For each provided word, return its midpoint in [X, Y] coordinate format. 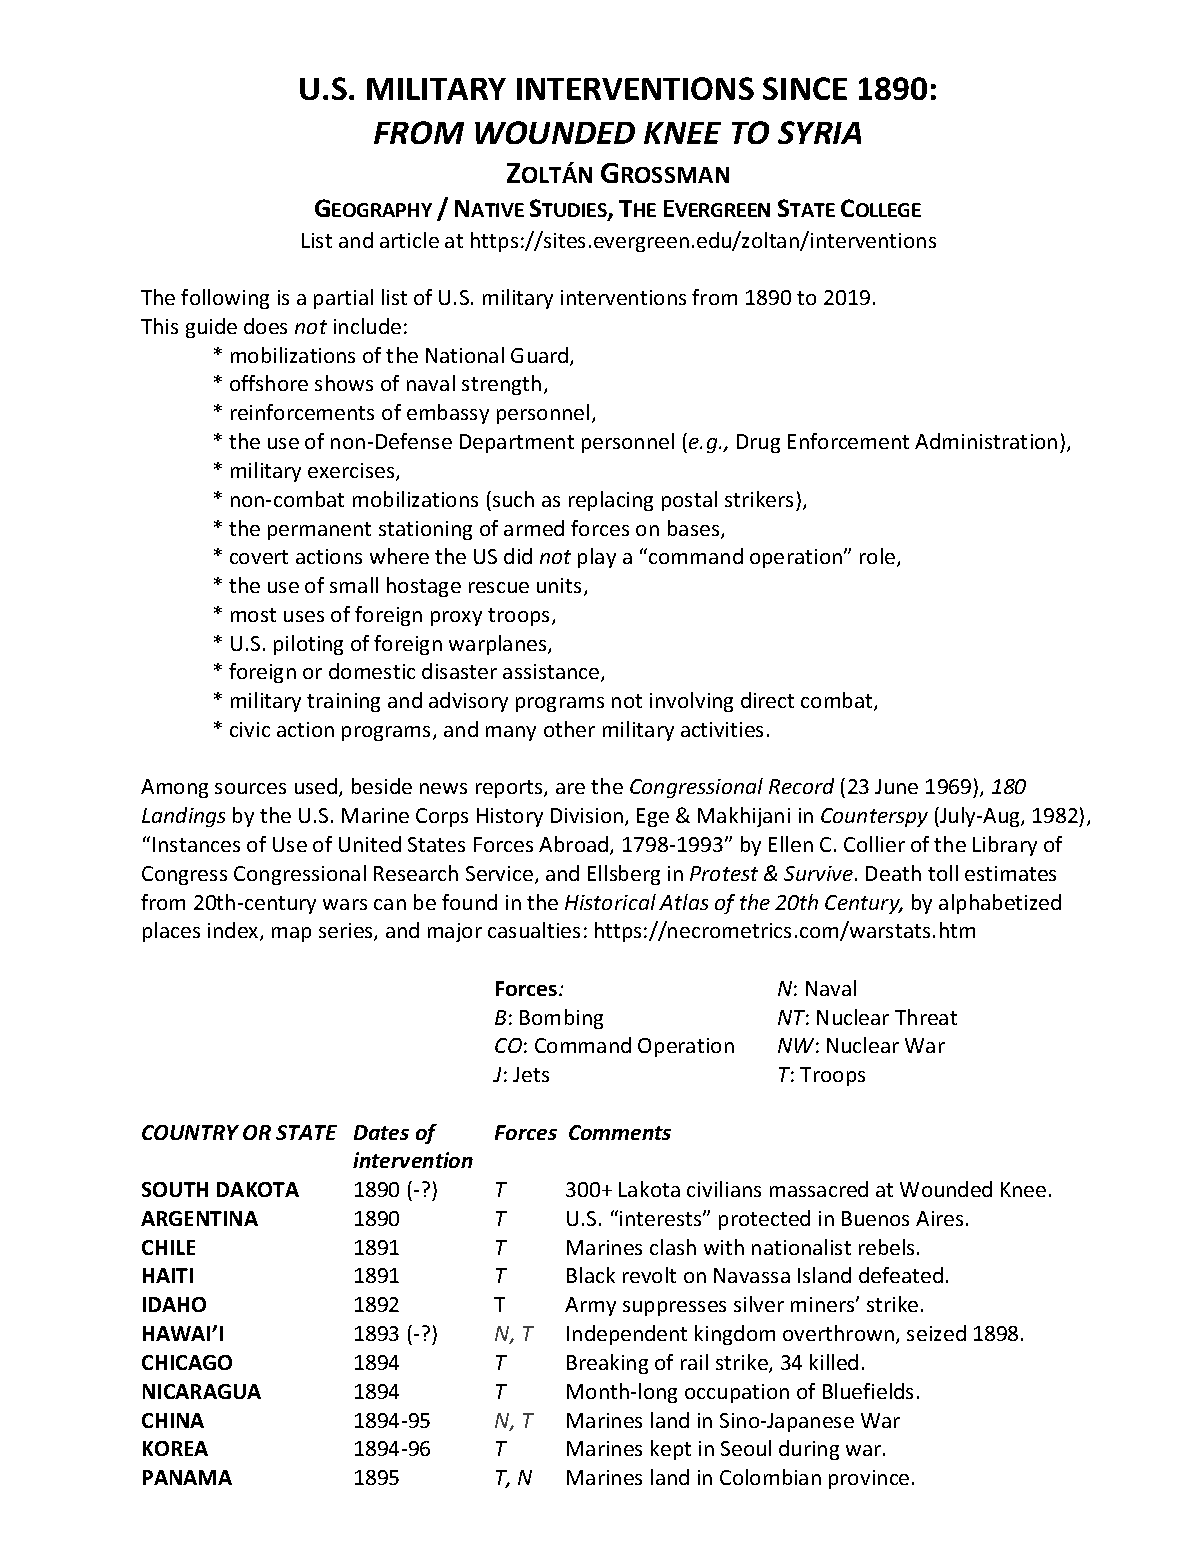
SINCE [805, 88]
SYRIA [819, 132]
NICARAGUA [202, 1391]
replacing [611, 501]
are [570, 788]
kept [671, 1450]
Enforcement [848, 441]
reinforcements [302, 412]
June [896, 786]
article [409, 240]
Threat [926, 1017]
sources [250, 788]
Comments [620, 1132]
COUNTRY [190, 1132]
